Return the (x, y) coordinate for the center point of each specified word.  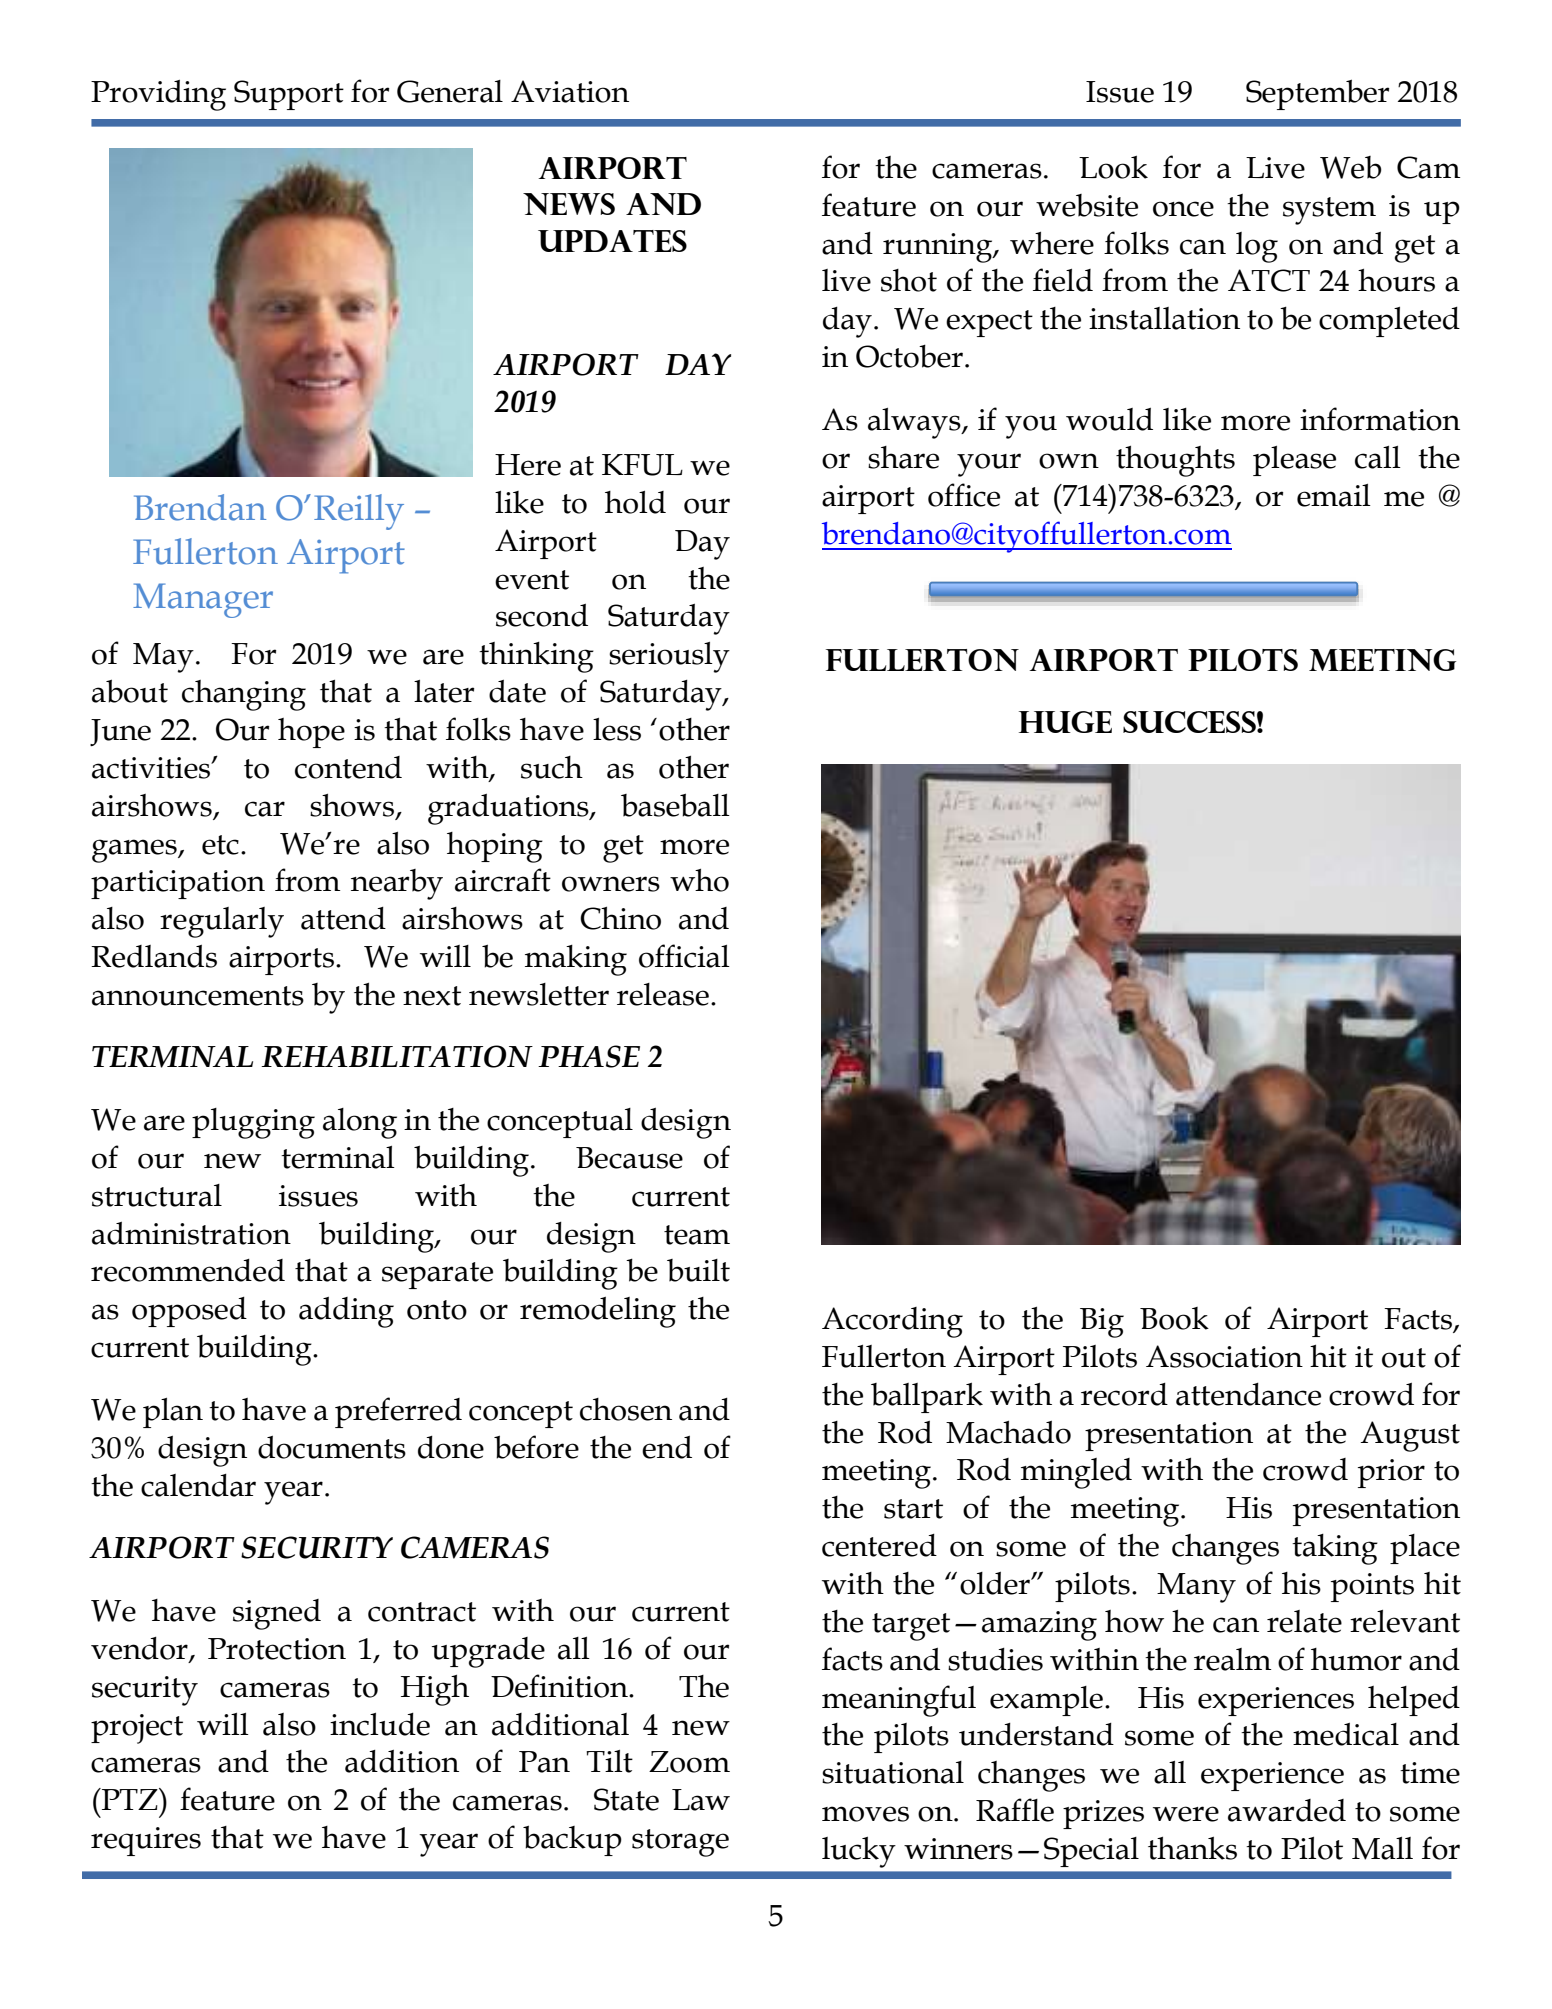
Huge (1065, 722)
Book (1174, 1318)
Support (289, 95)
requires (146, 1841)
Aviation (570, 91)
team (697, 1235)
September (1317, 94)
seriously (669, 657)
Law (701, 1800)
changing (244, 695)
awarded (1287, 1810)
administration (191, 1233)
